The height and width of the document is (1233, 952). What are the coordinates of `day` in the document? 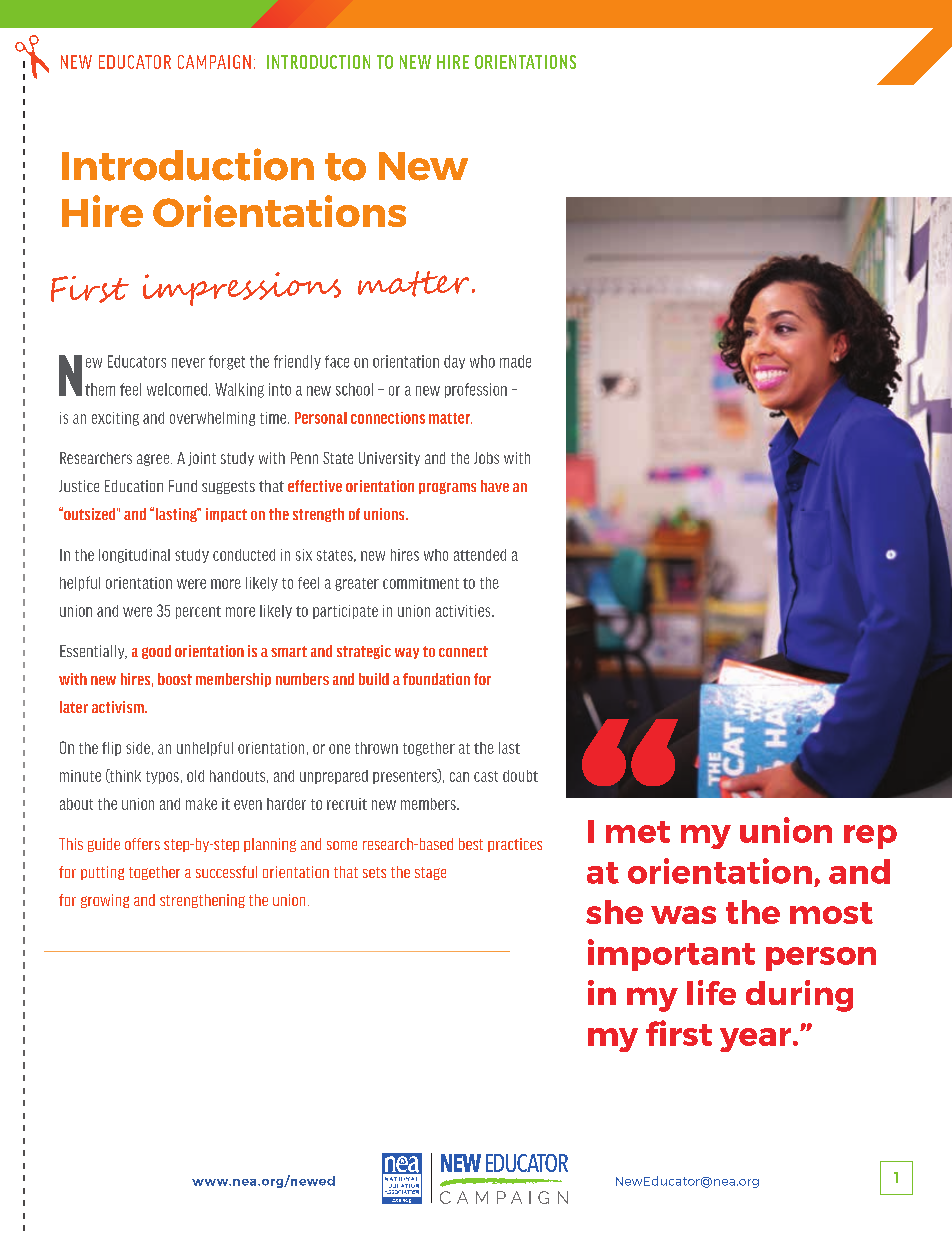 It's located at (454, 362).
